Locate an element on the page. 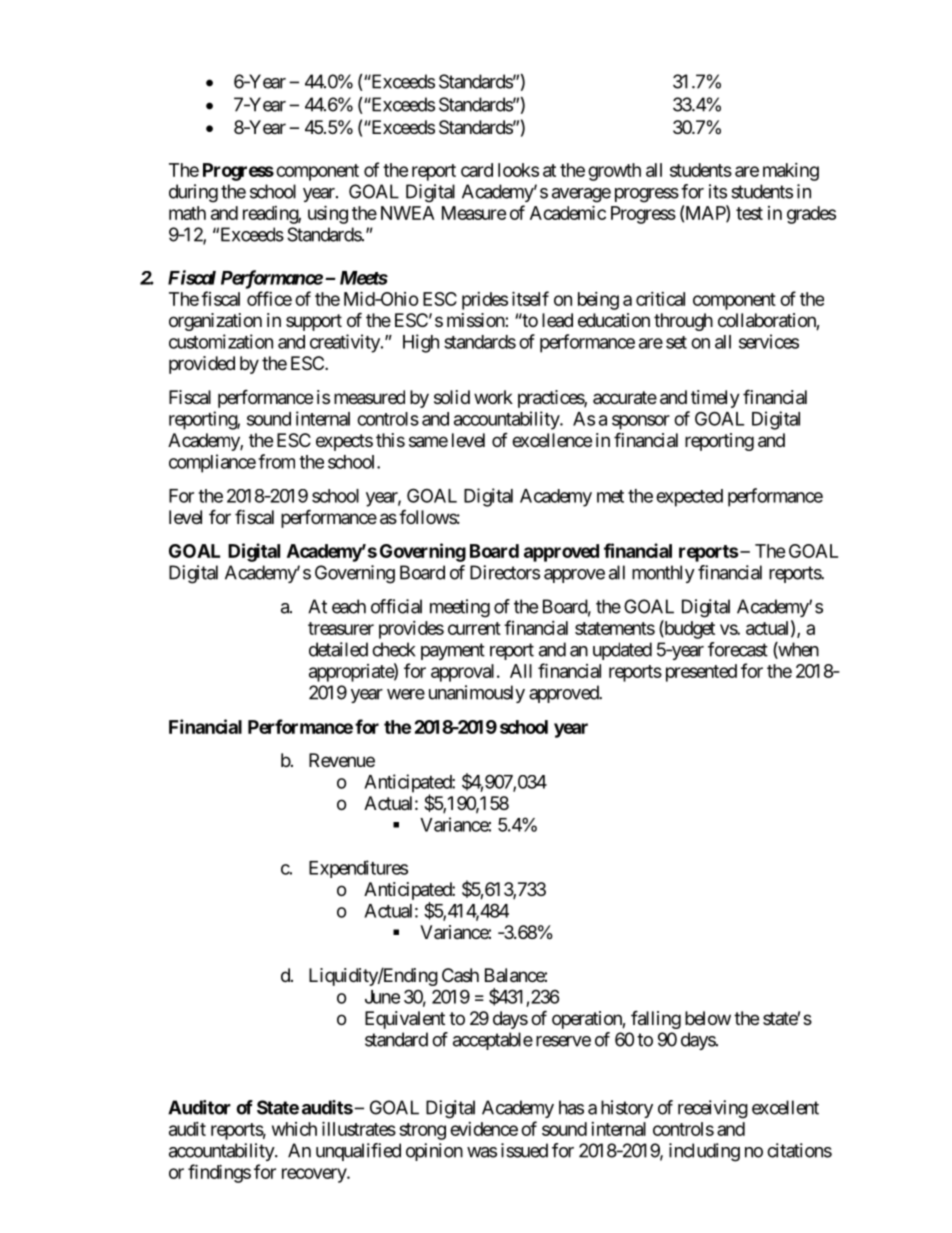 The height and width of the image is (1233, 952). which is located at coordinates (294, 1129).
